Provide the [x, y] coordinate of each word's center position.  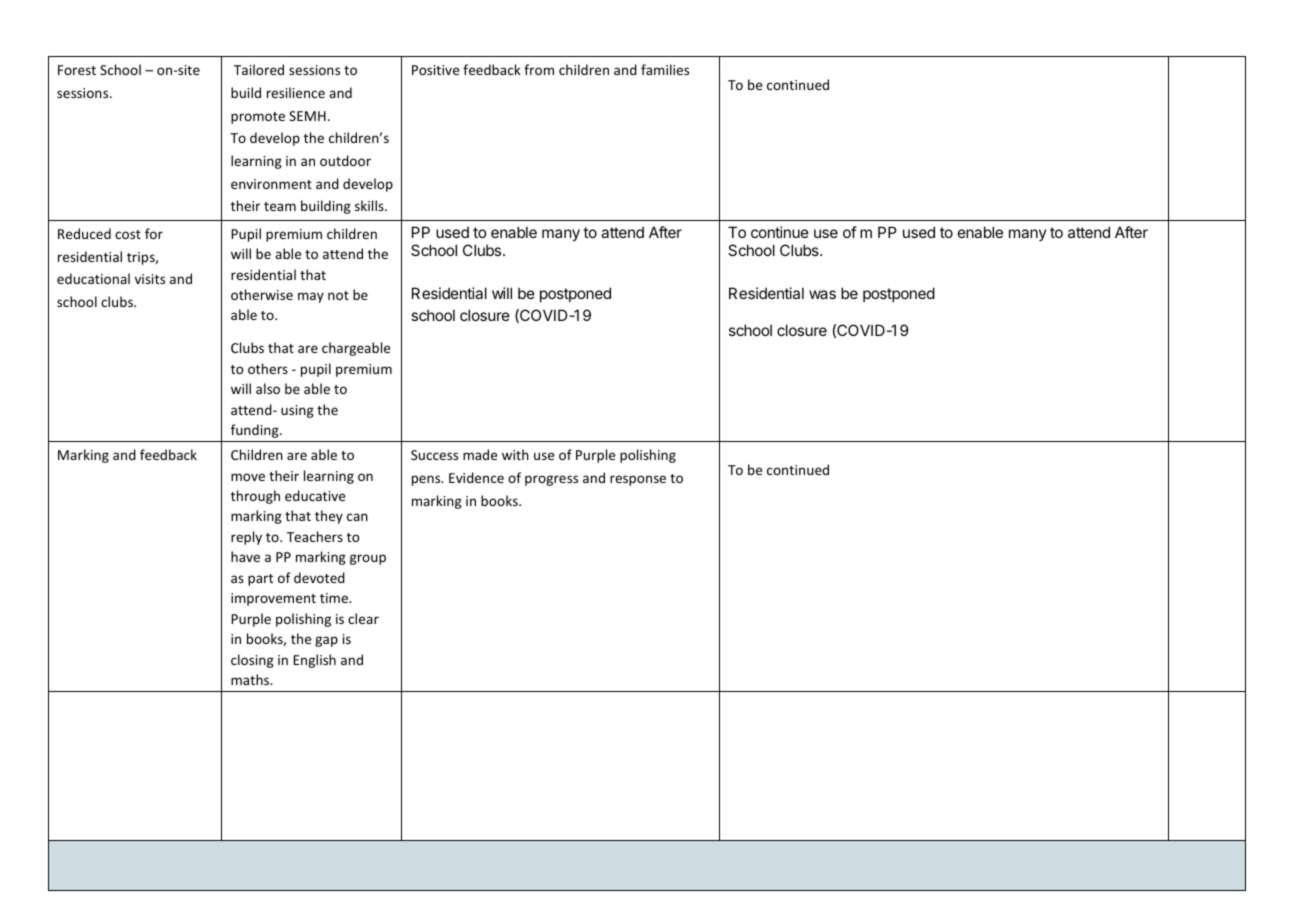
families [665, 69]
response [638, 480]
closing [252, 661]
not [338, 295]
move [248, 477]
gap [326, 641]
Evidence [476, 477]
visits [150, 279]
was [822, 294]
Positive [435, 70]
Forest [77, 70]
